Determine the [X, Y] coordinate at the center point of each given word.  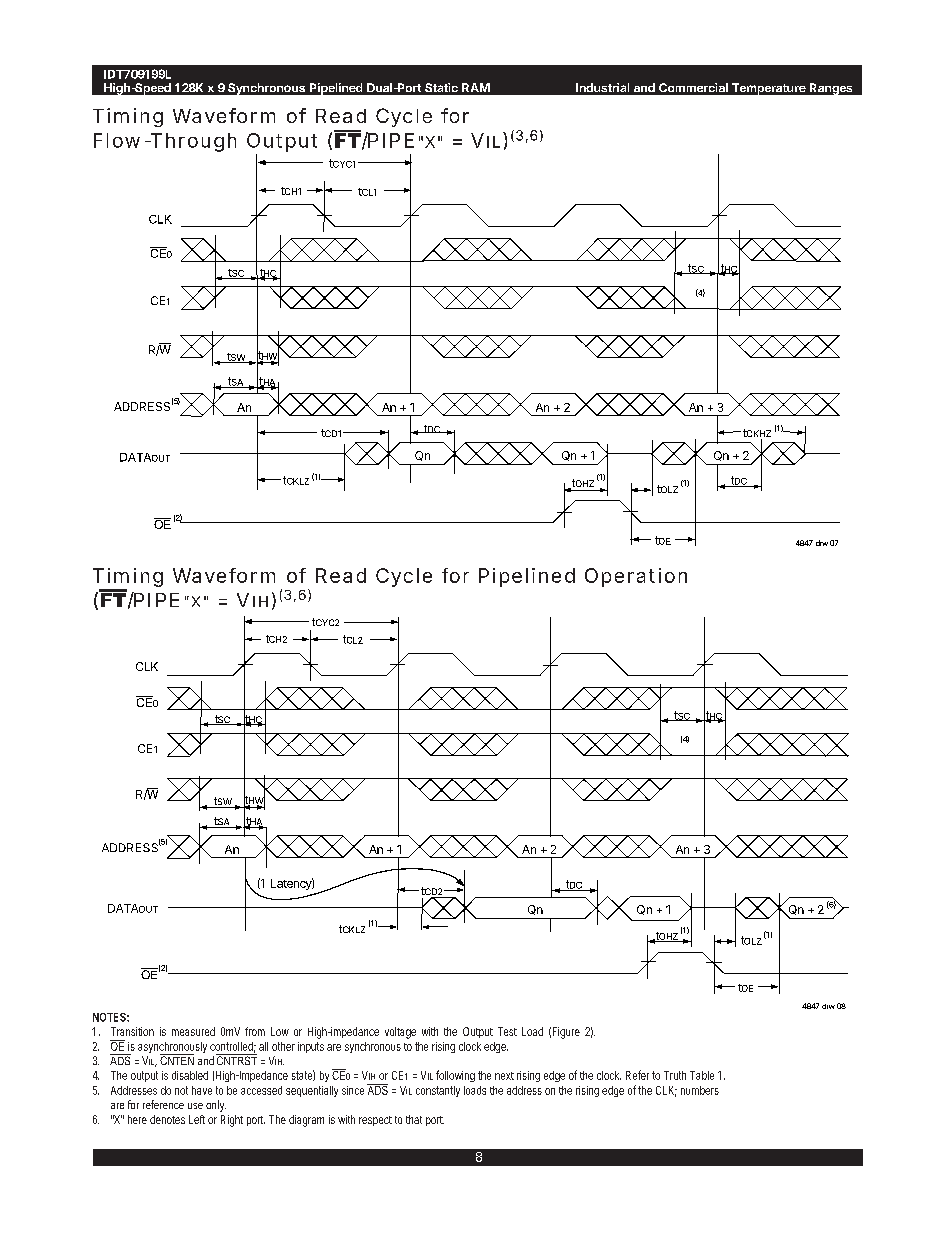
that [414, 1119]
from [255, 1031]
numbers [700, 1090]
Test [507, 1031]
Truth [675, 1075]
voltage [400, 1033]
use [195, 1106]
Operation [636, 577]
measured [193, 1031]
